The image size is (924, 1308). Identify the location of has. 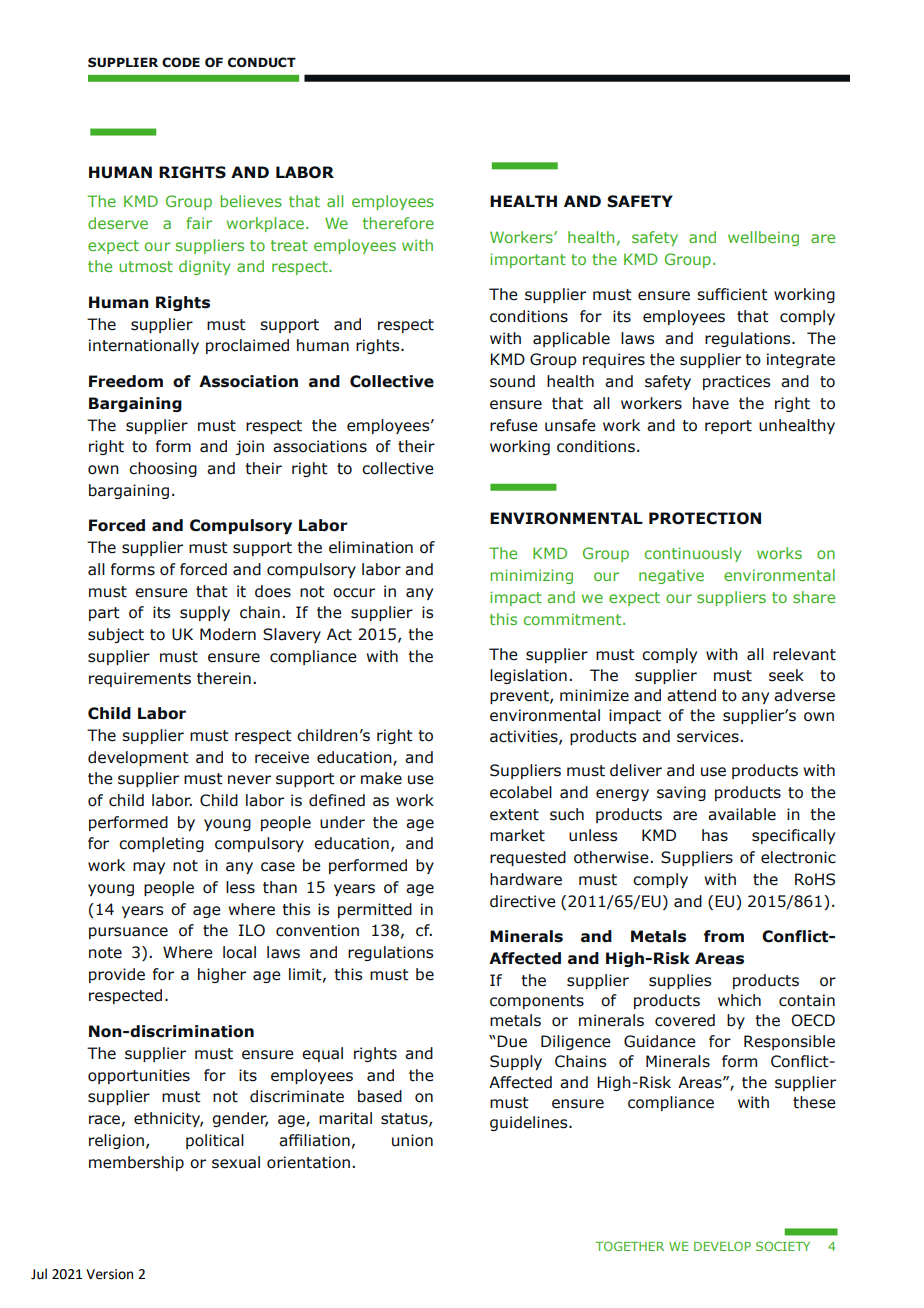
(715, 835).
